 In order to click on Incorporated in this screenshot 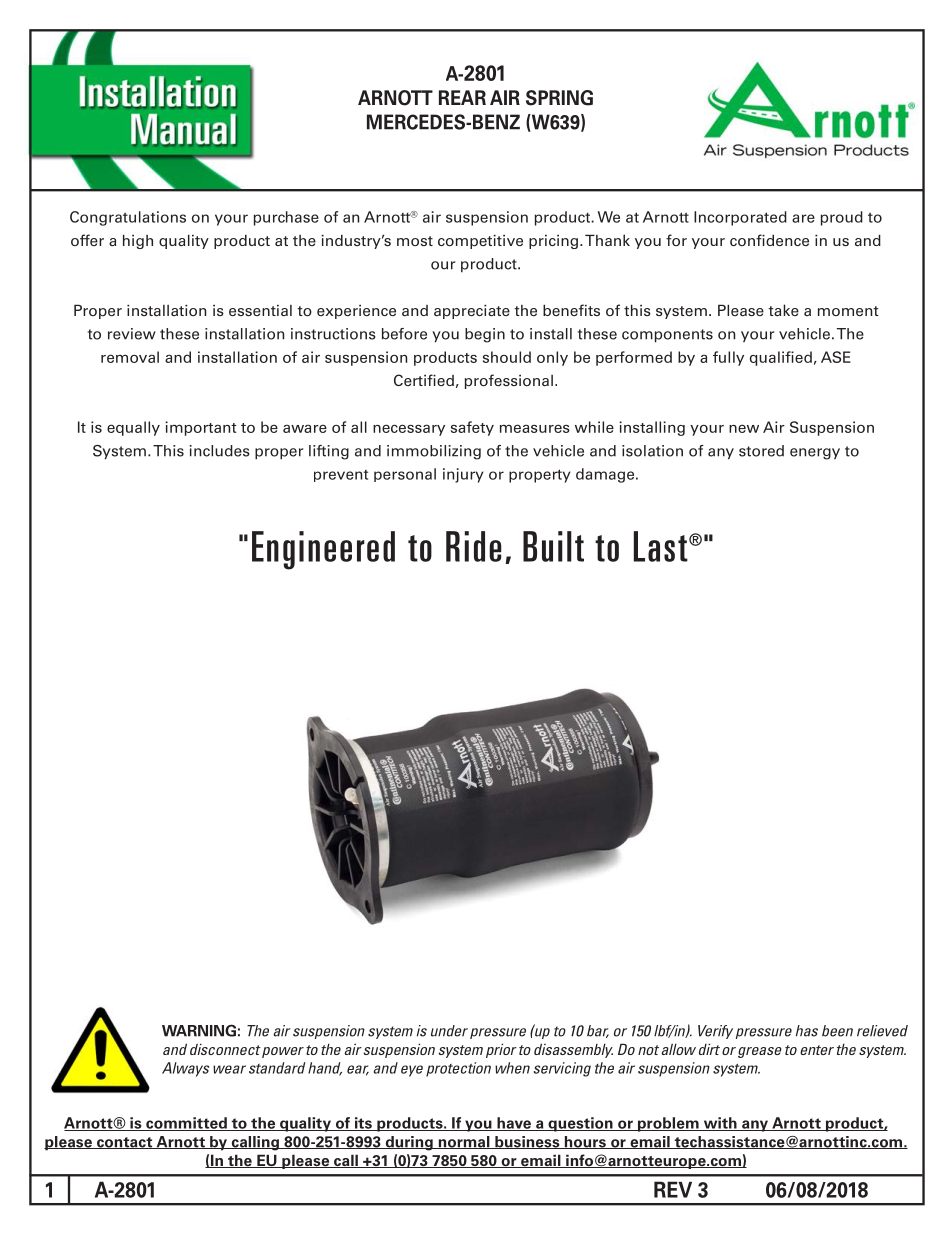, I will do `click(740, 218)`.
